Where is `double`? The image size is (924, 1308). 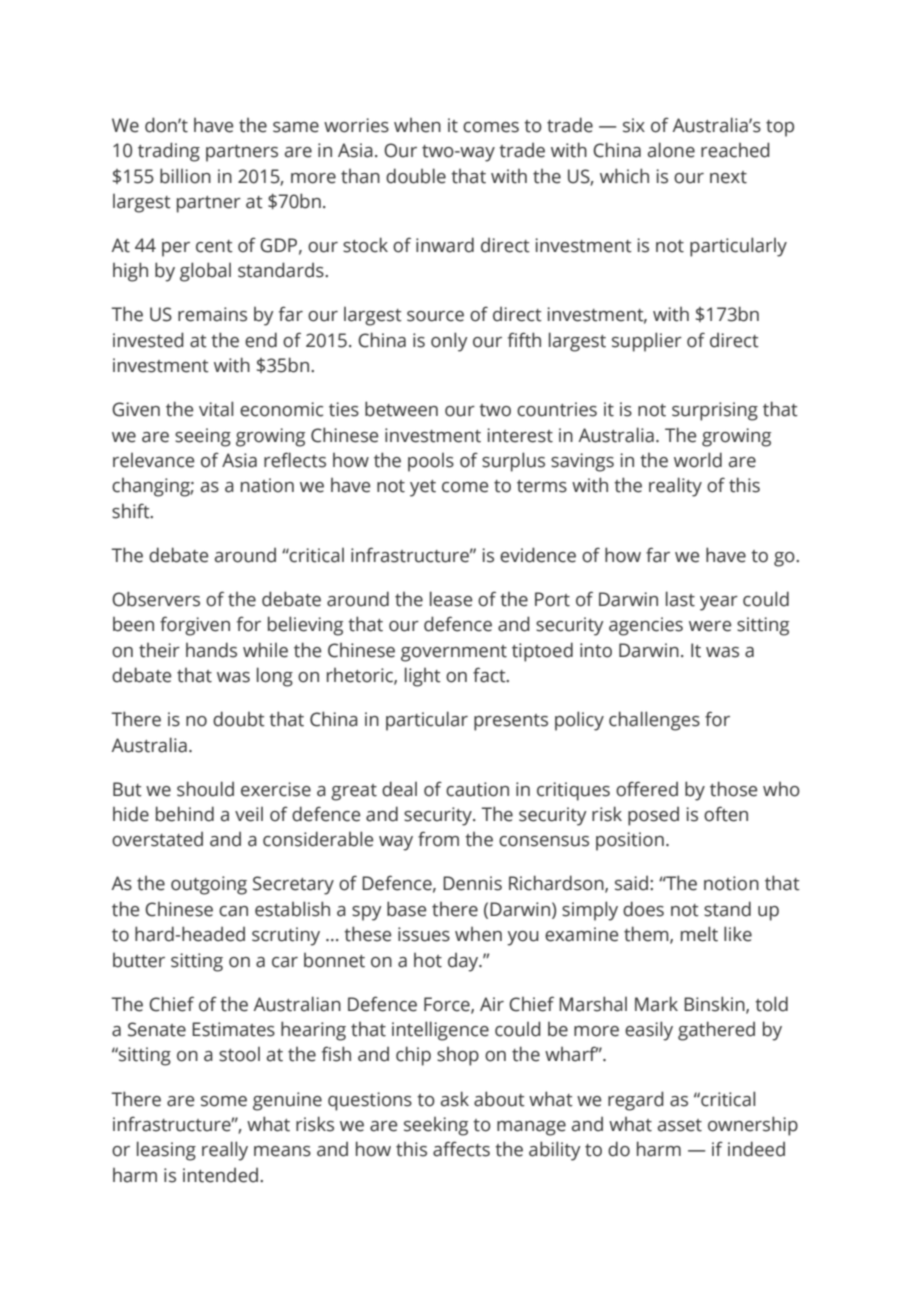 double is located at coordinates (416, 176).
